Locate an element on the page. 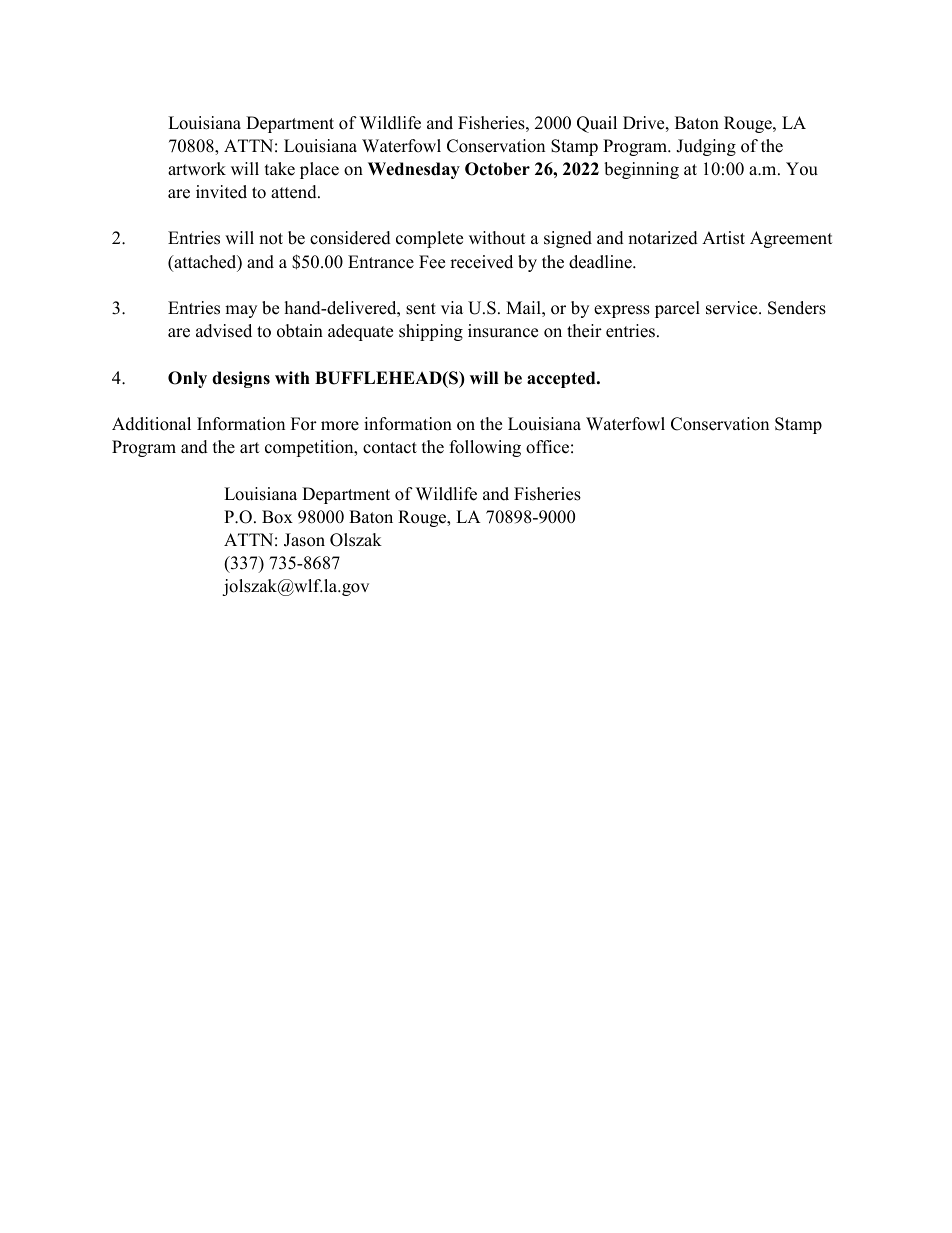 The height and width of the document is (1233, 952). advised is located at coordinates (224, 331).
